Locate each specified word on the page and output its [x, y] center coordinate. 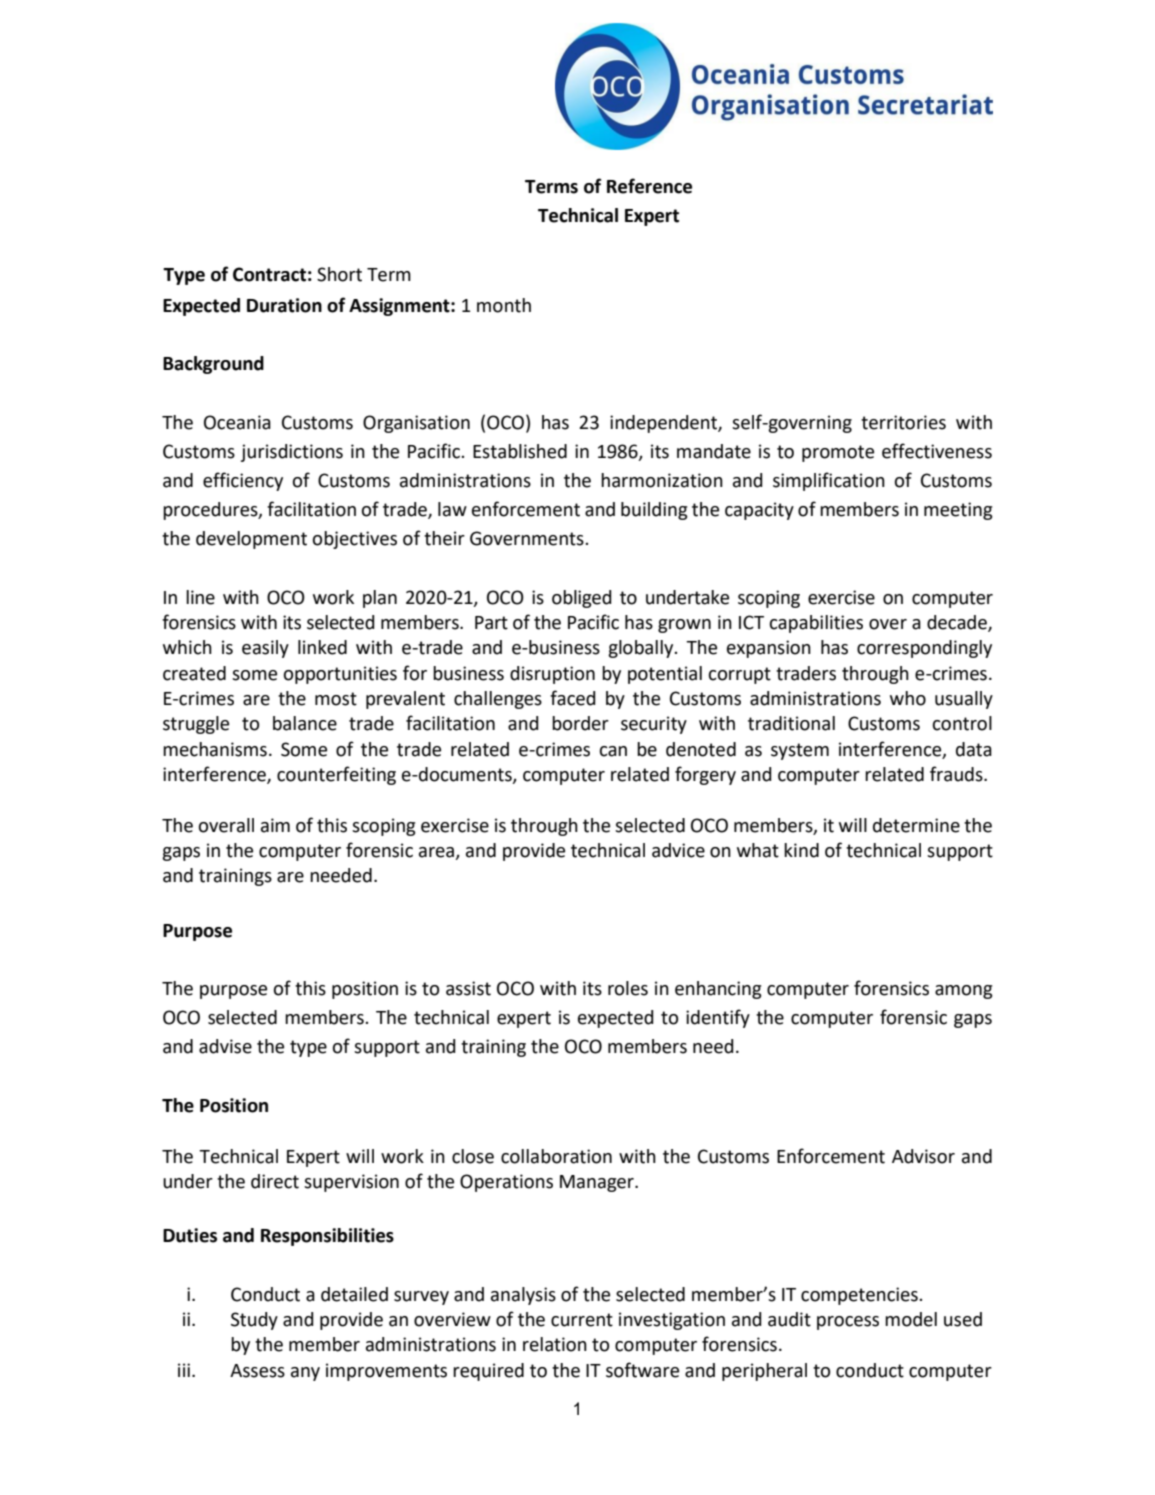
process [848, 1323]
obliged [582, 599]
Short [339, 274]
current [582, 1320]
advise [225, 1046]
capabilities [816, 624]
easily [265, 649]
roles [628, 988]
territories [903, 422]
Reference [649, 186]
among [964, 992]
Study [254, 1321]
